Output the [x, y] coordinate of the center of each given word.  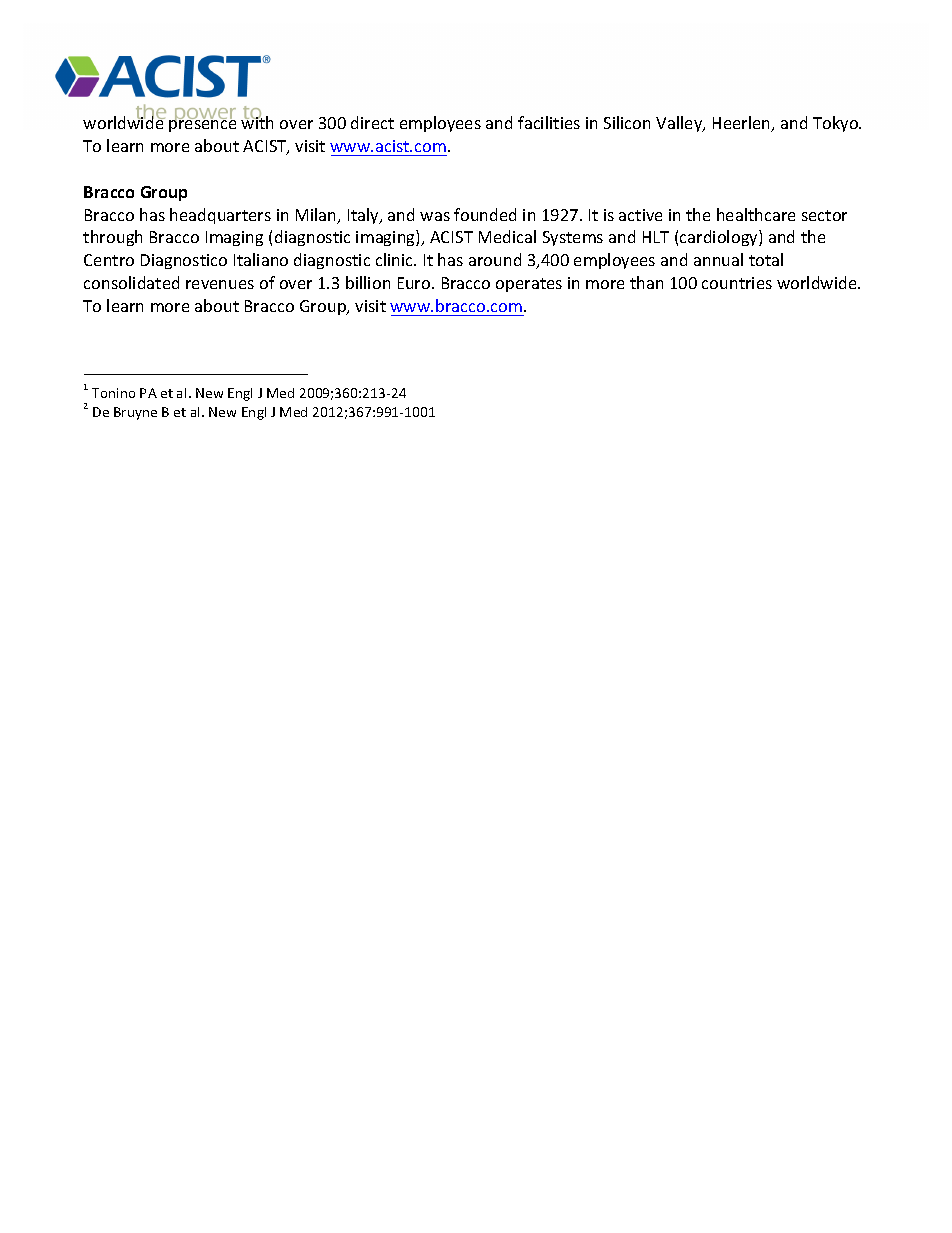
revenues [220, 284]
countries [737, 283]
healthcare [756, 214]
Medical [507, 236]
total [766, 259]
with [257, 122]
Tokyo [837, 124]
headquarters [220, 216]
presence [202, 125]
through [112, 238]
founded [485, 214]
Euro [415, 283]
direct [372, 122]
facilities [549, 122]
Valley [680, 124]
